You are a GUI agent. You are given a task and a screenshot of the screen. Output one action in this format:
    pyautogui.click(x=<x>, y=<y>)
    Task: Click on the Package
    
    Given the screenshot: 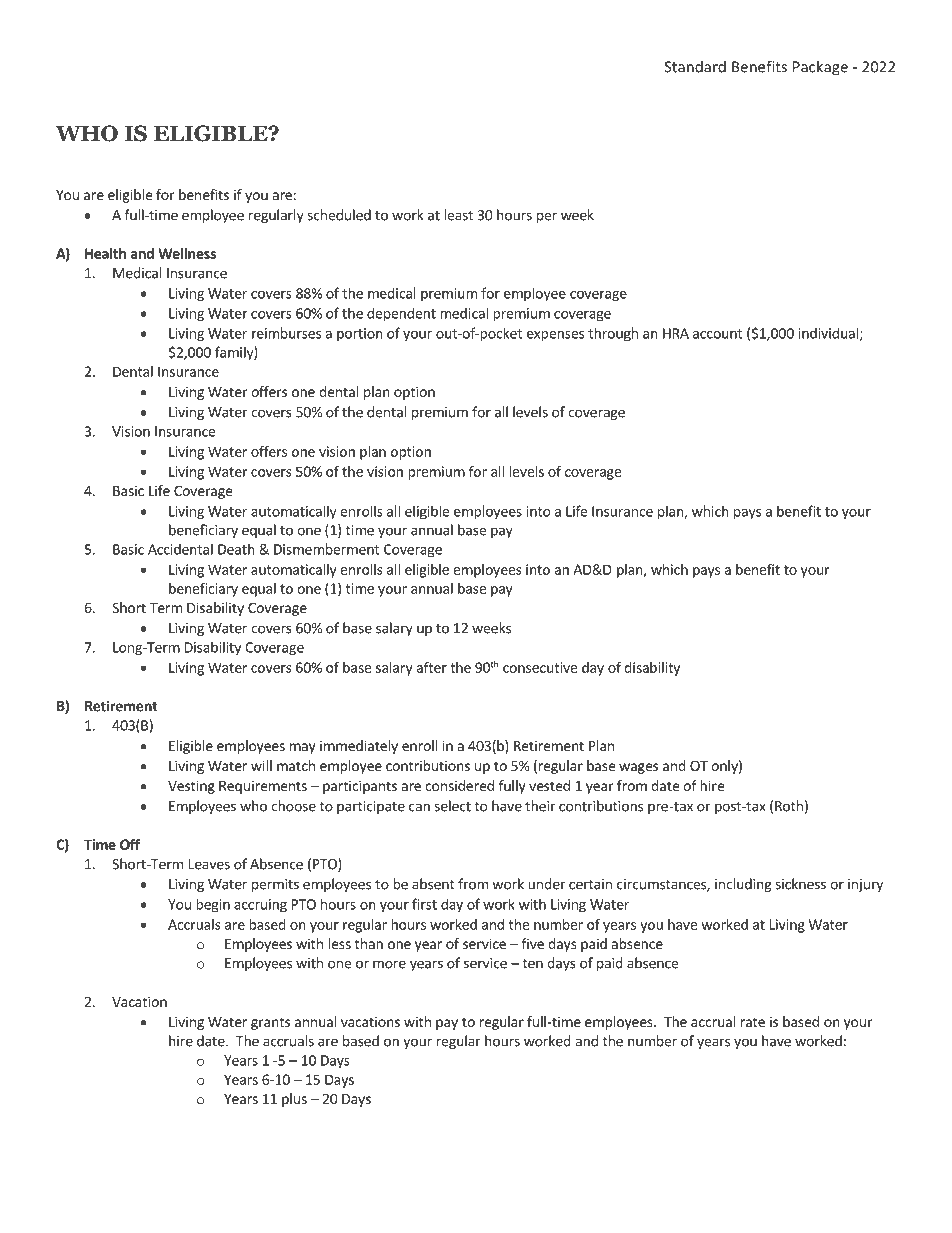 What is the action you would take?
    pyautogui.click(x=820, y=68)
